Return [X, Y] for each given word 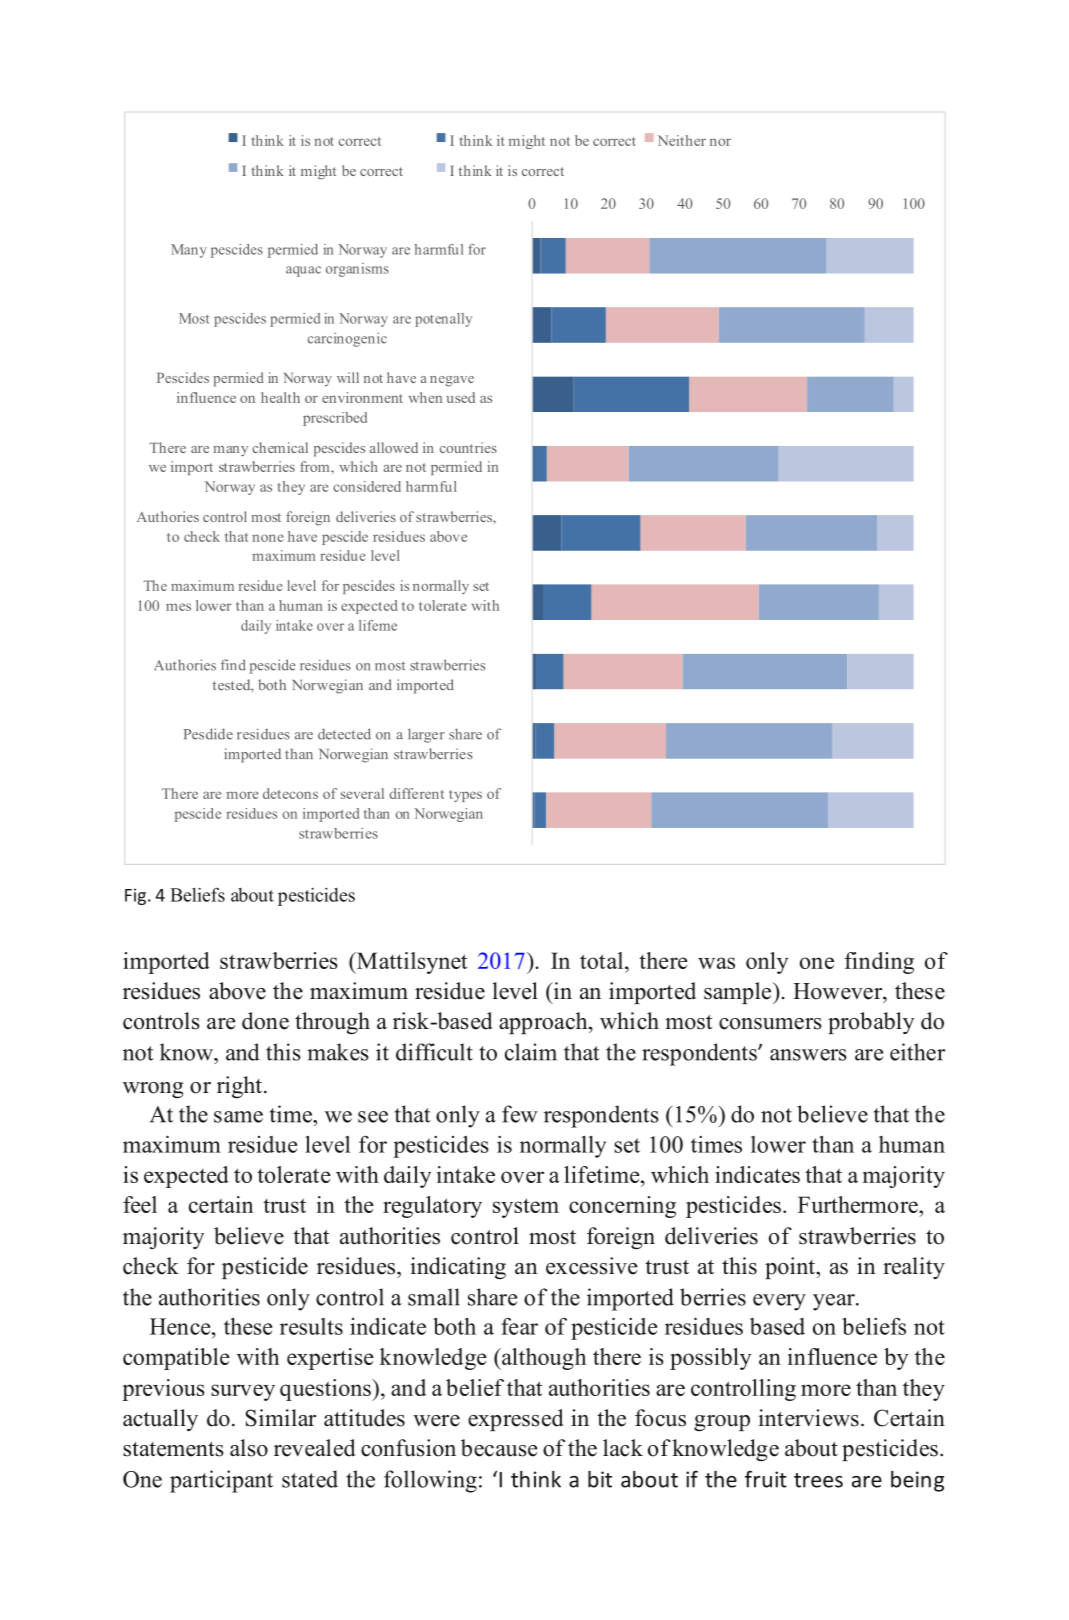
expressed [516, 1420]
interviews [808, 1418]
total [603, 960]
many [230, 451]
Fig [135, 896]
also [249, 1448]
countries [468, 447]
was [716, 963]
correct [543, 171]
